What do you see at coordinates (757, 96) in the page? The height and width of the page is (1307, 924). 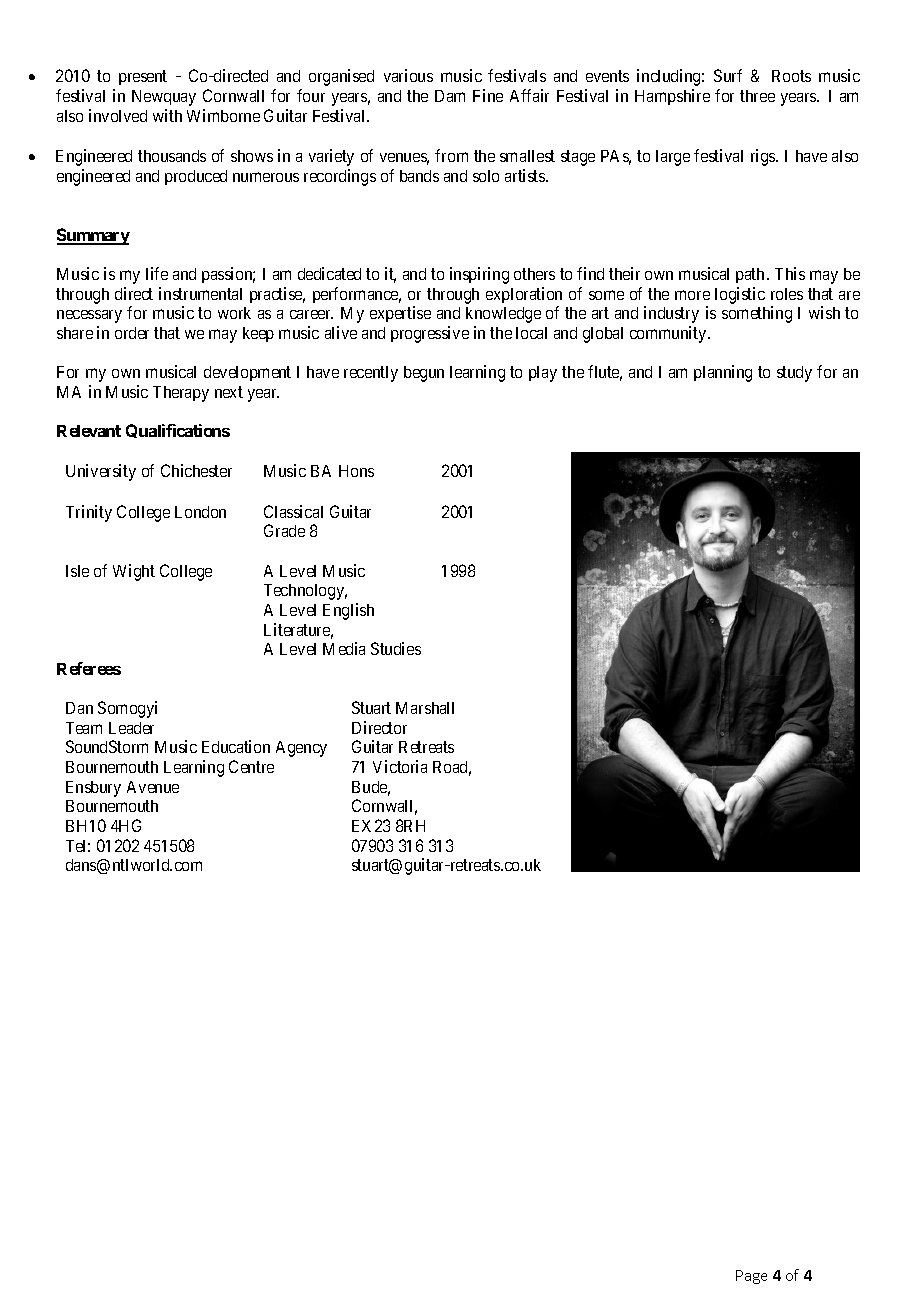 I see `three` at bounding box center [757, 96].
